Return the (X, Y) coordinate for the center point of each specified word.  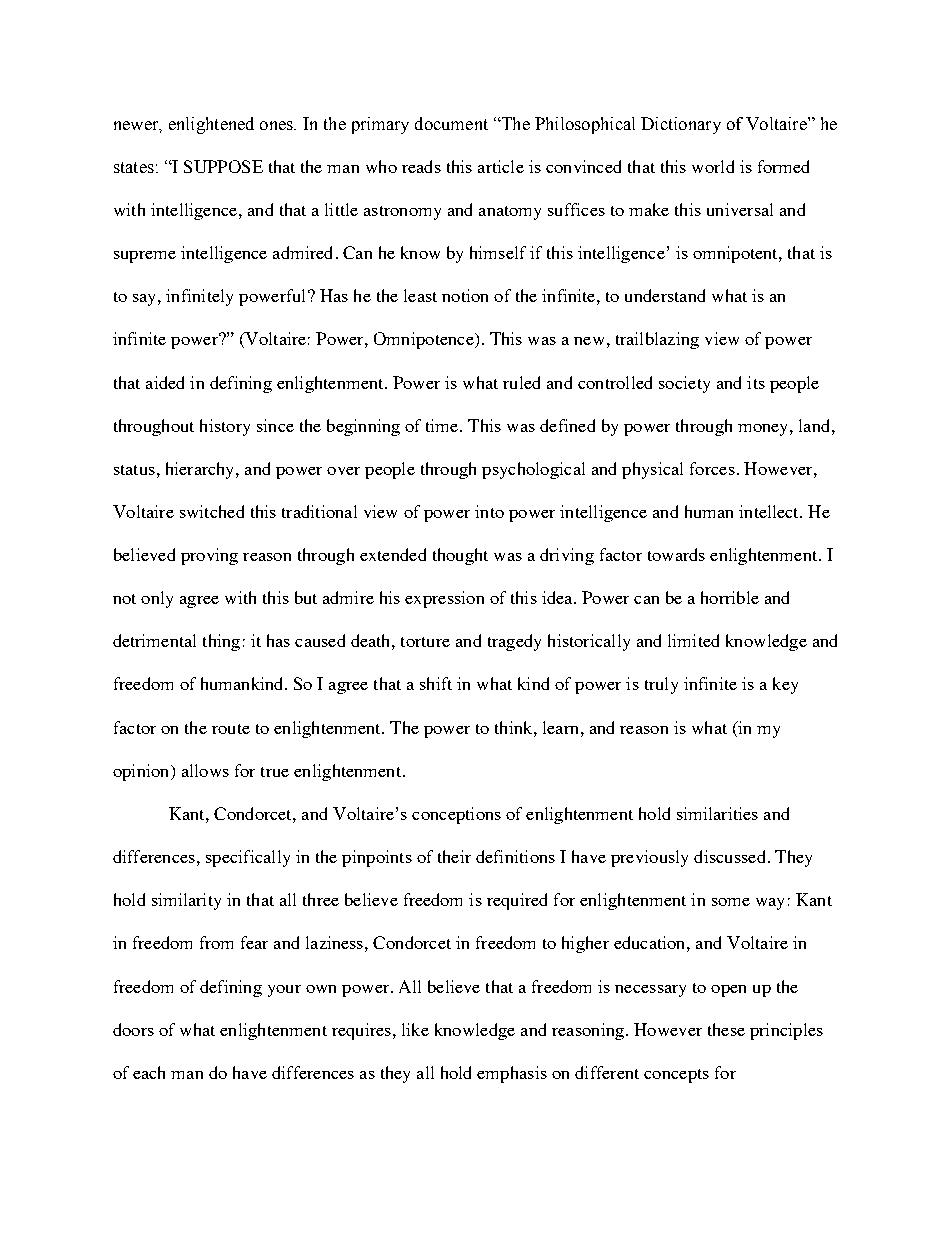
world (713, 166)
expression (444, 599)
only (157, 599)
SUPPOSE (223, 166)
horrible (730, 597)
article (501, 166)
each (149, 1072)
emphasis (512, 1074)
